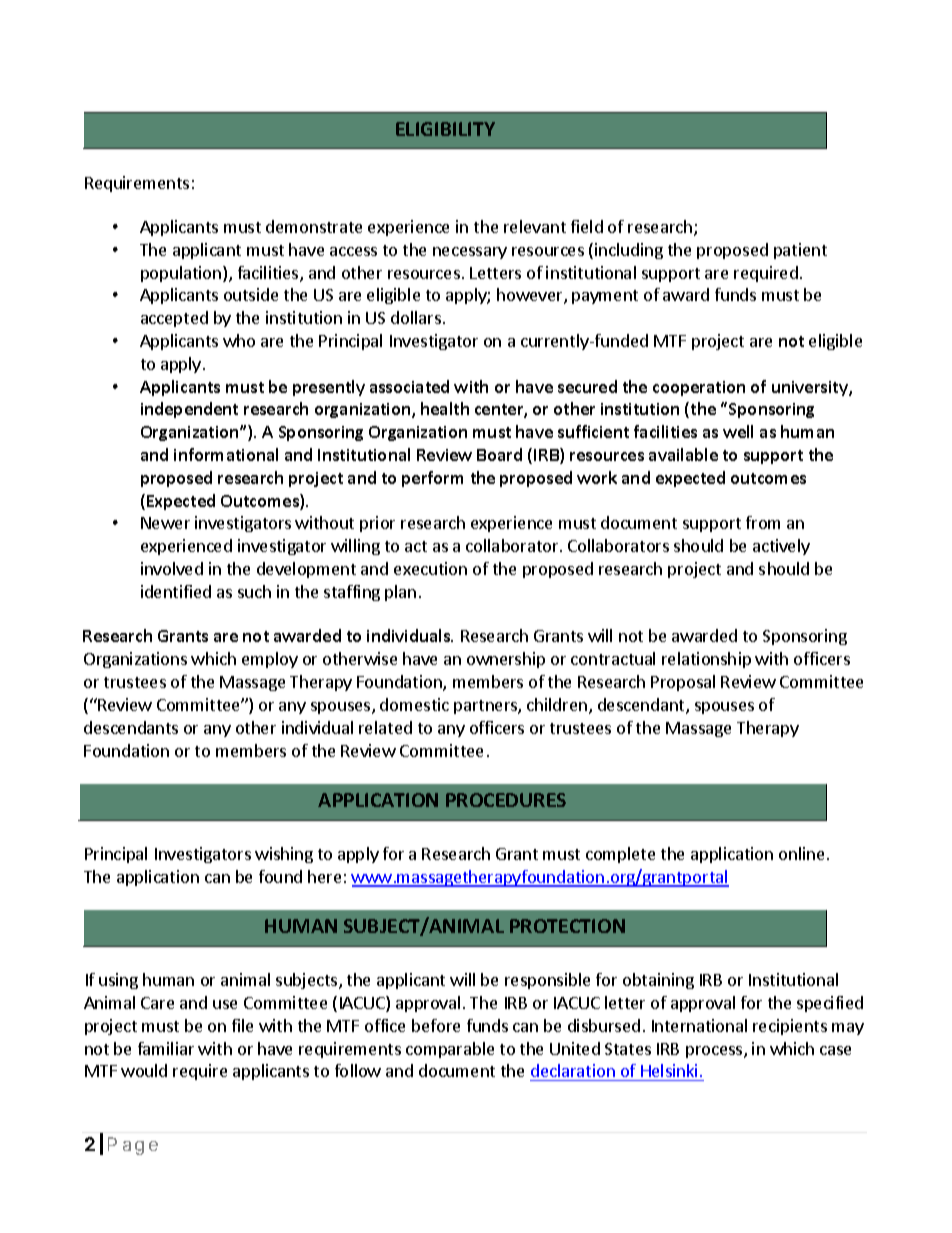 The height and width of the screenshot is (1233, 952). What do you see at coordinates (445, 129) in the screenshot?
I see `ELIGIBILITY` at bounding box center [445, 129].
